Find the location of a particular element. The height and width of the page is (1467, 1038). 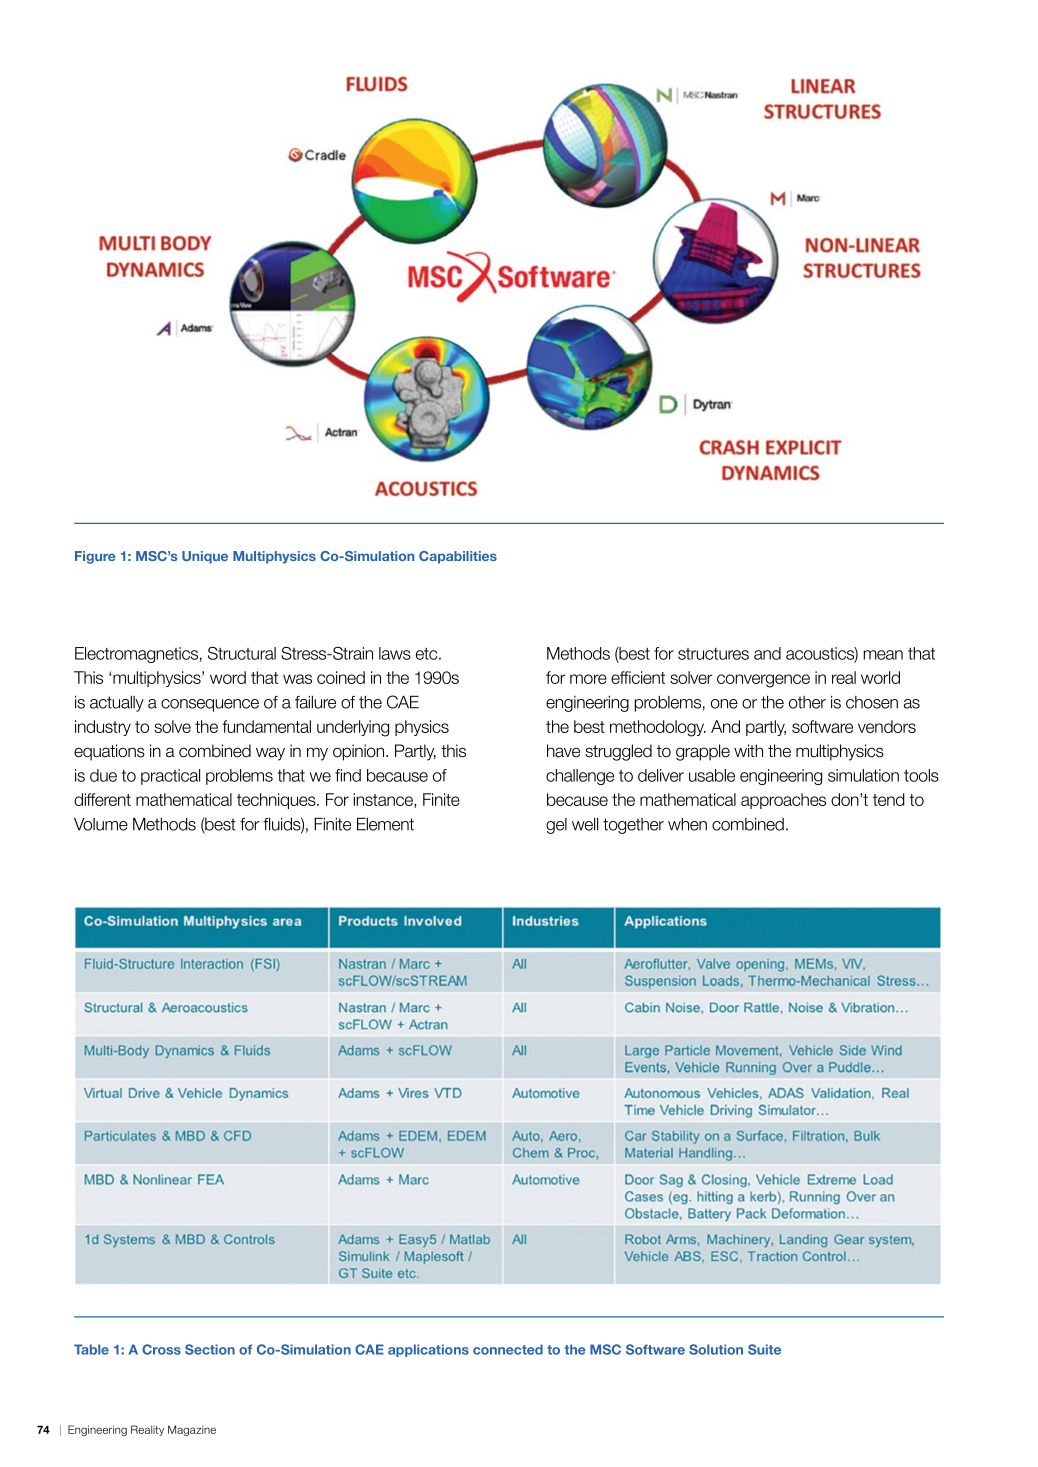

Unique is located at coordinates (205, 557).
